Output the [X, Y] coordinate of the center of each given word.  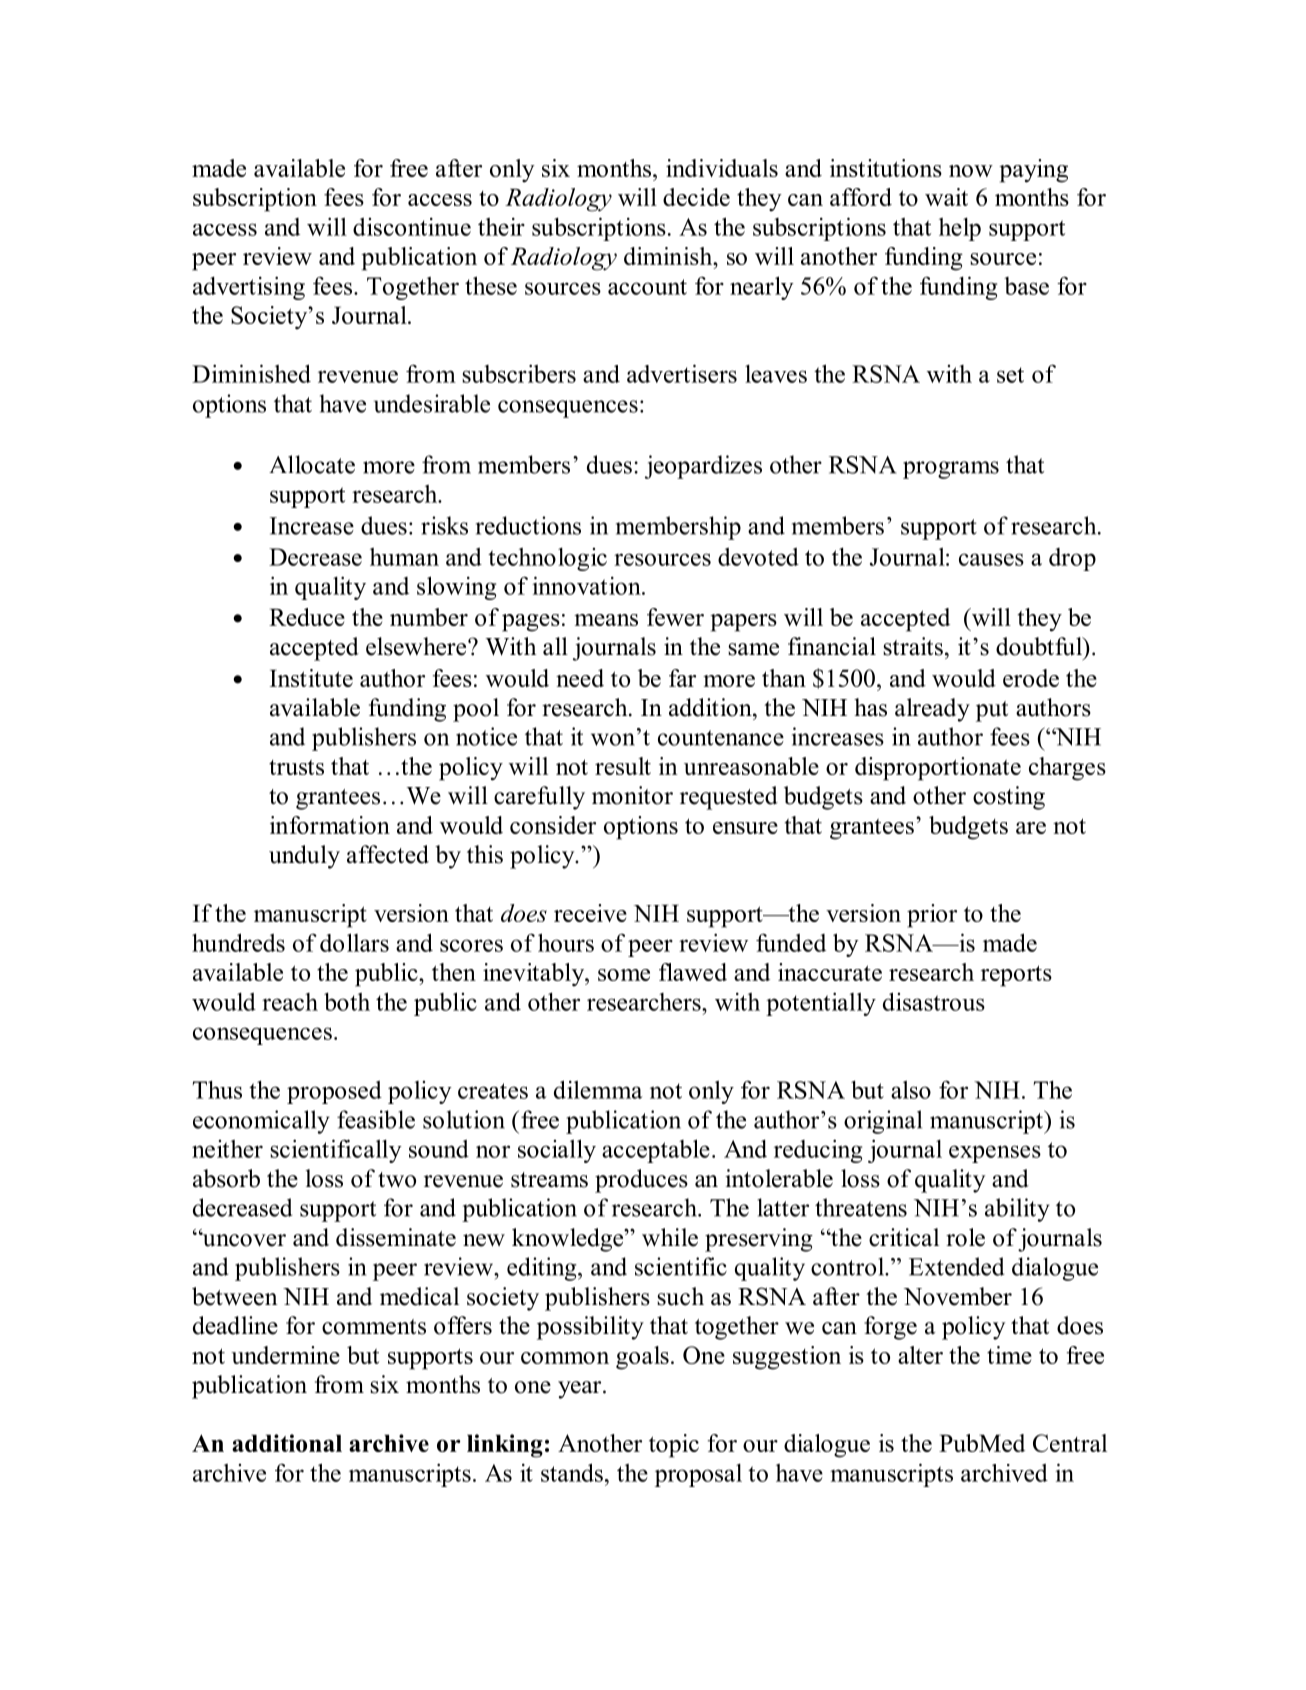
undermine [285, 1355]
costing [1009, 798]
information [330, 825]
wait [946, 197]
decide [696, 197]
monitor [632, 795]
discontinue [412, 226]
